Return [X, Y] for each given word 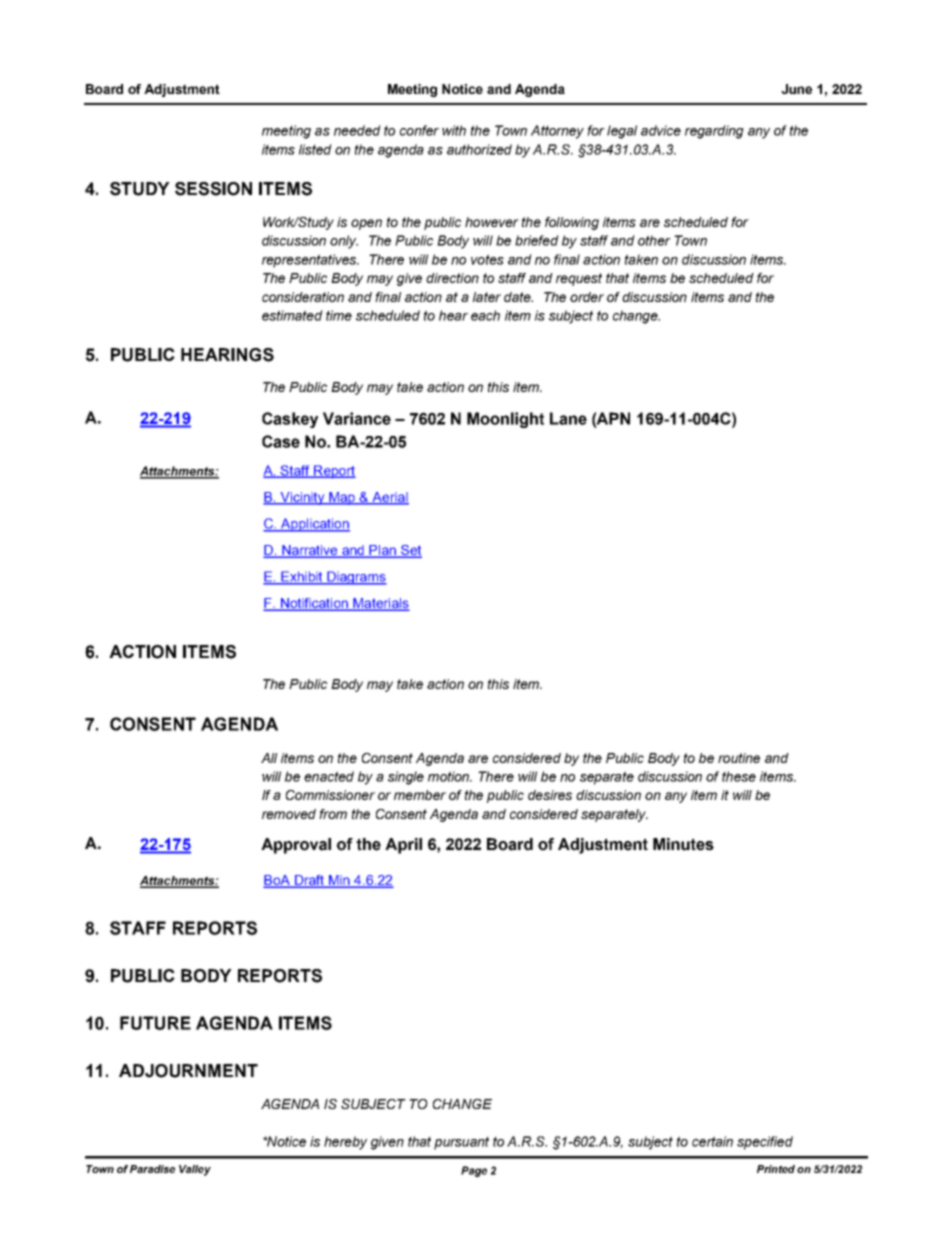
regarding [714, 132]
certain [712, 1141]
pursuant [461, 1143]
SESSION [213, 189]
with [454, 130]
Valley [195, 1170]
